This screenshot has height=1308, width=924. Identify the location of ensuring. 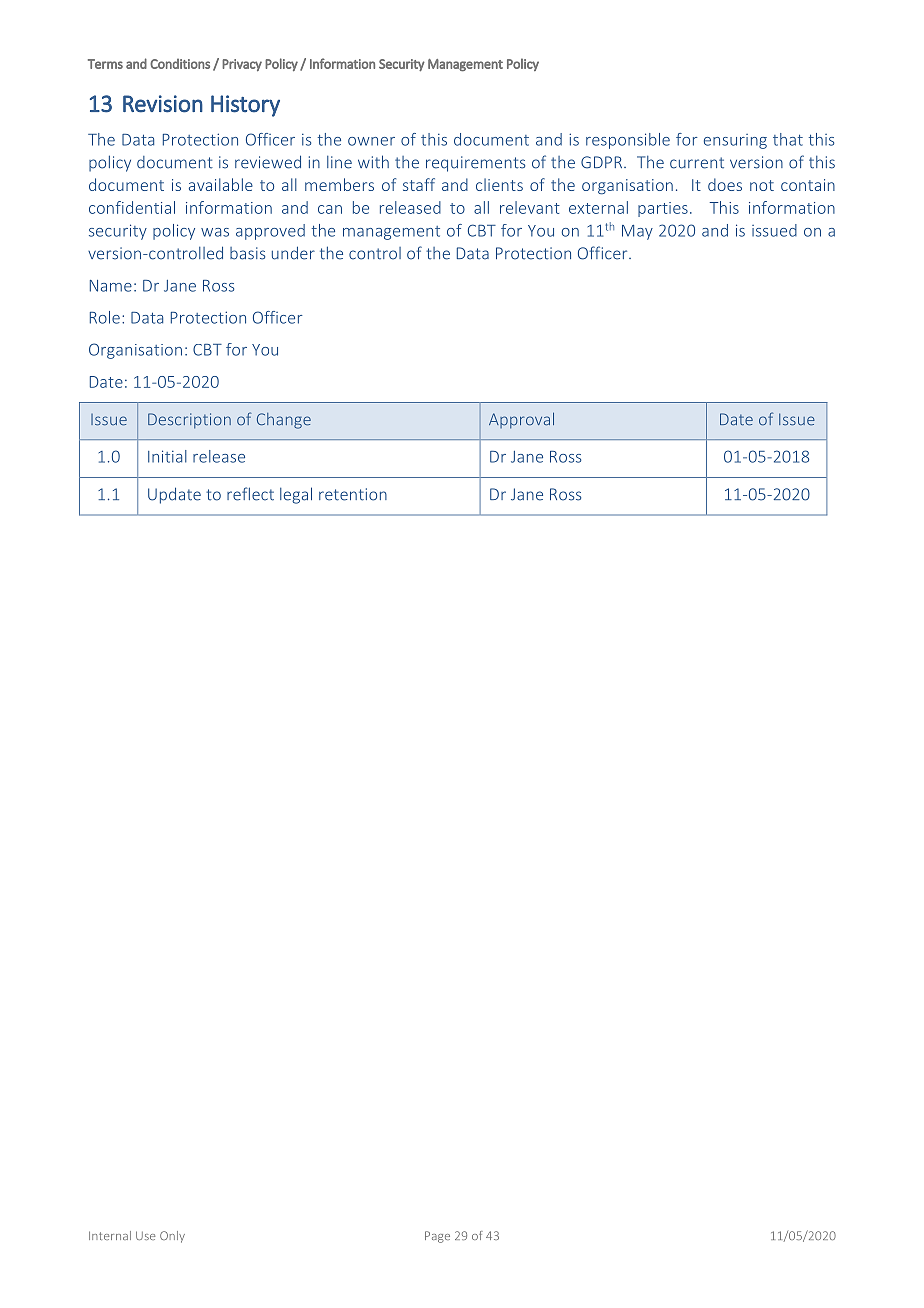
(735, 141).
